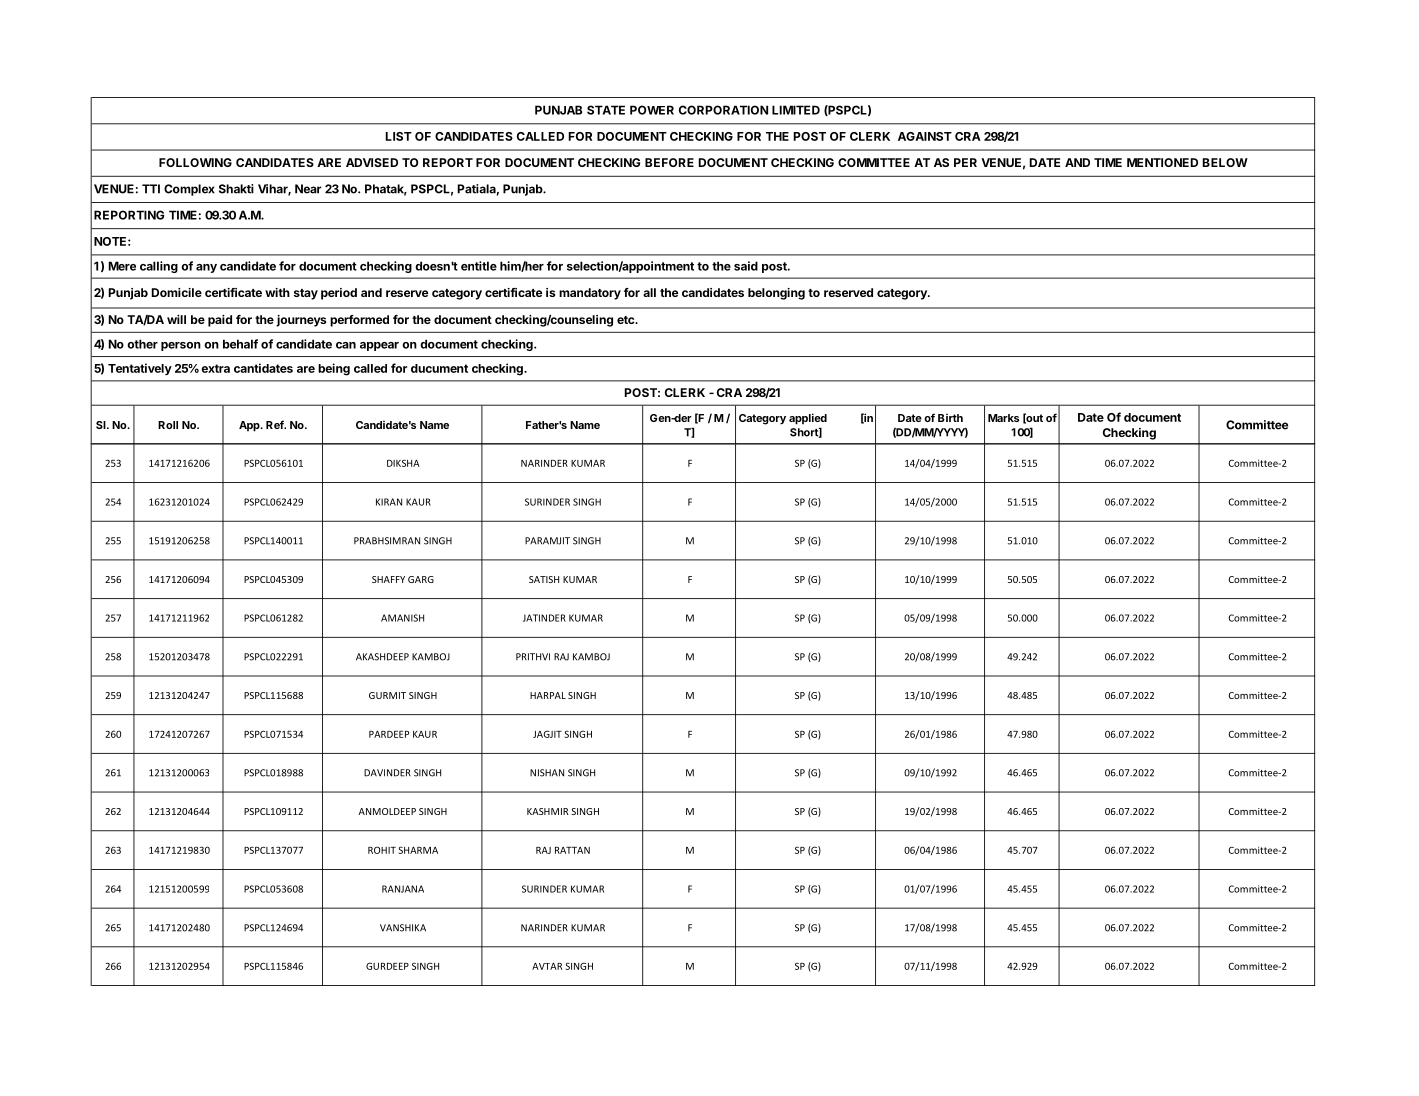 Image resolution: width=1419 pixels, height=1096 pixels. Describe the element at coordinates (1162, 162) in the screenshot. I see `MENTIONED` at that location.
